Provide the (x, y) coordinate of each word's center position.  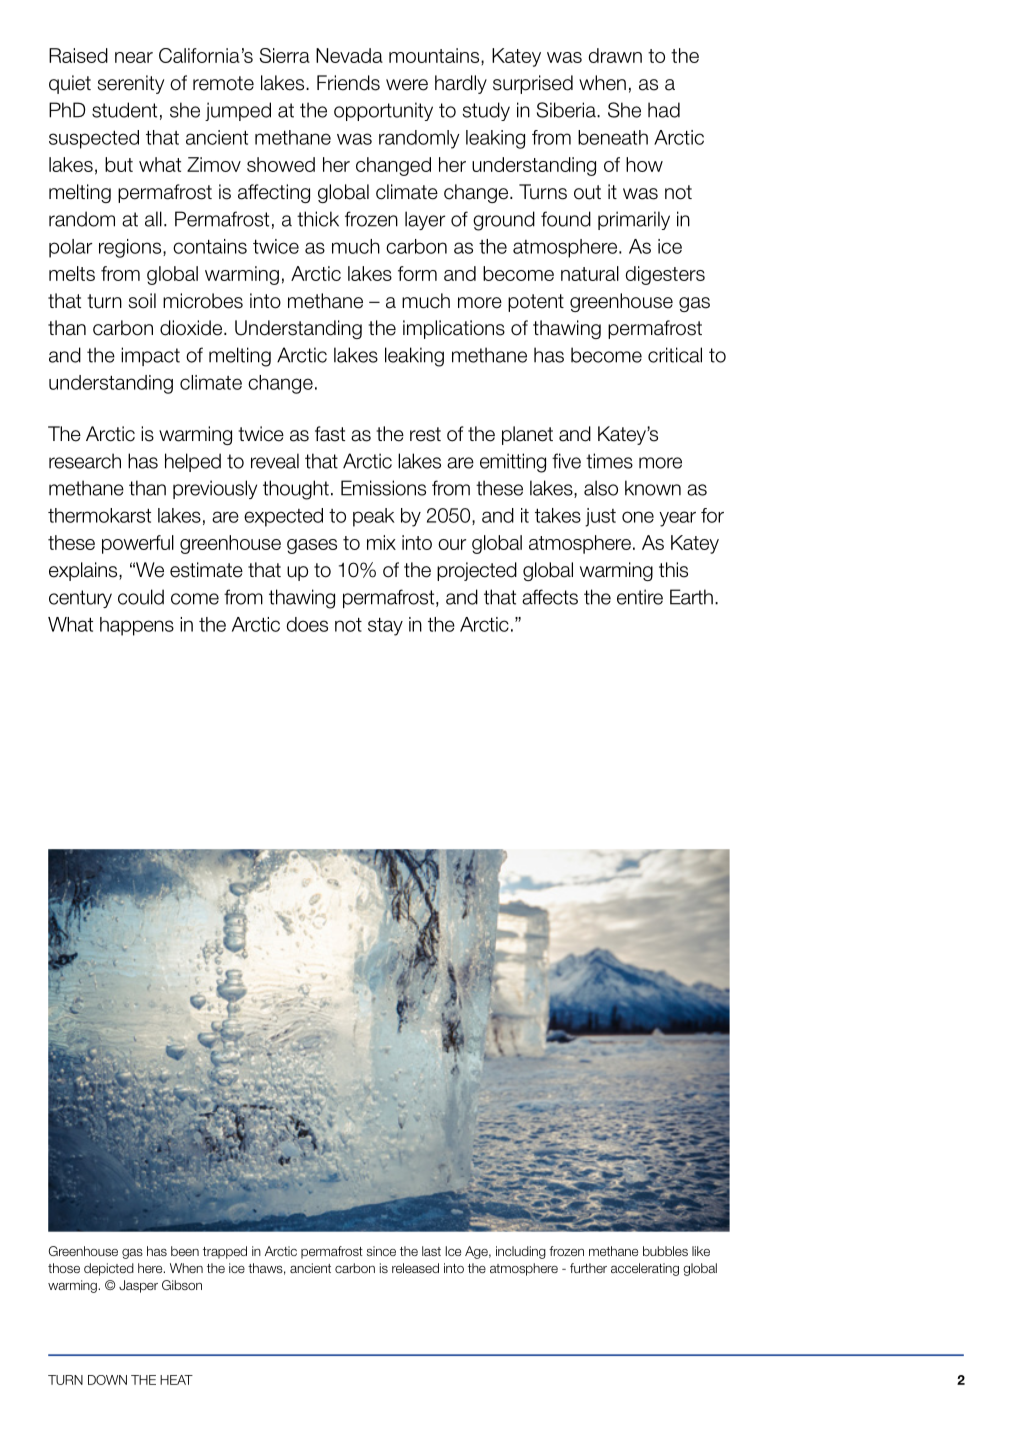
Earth (691, 597)
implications (454, 329)
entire (640, 597)
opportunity (383, 111)
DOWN (107, 1380)
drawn (615, 55)
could (141, 597)
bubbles (665, 1251)
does (307, 624)
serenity (131, 84)
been (185, 1251)
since (381, 1251)
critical (675, 355)
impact (150, 356)
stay (385, 626)
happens (137, 626)
